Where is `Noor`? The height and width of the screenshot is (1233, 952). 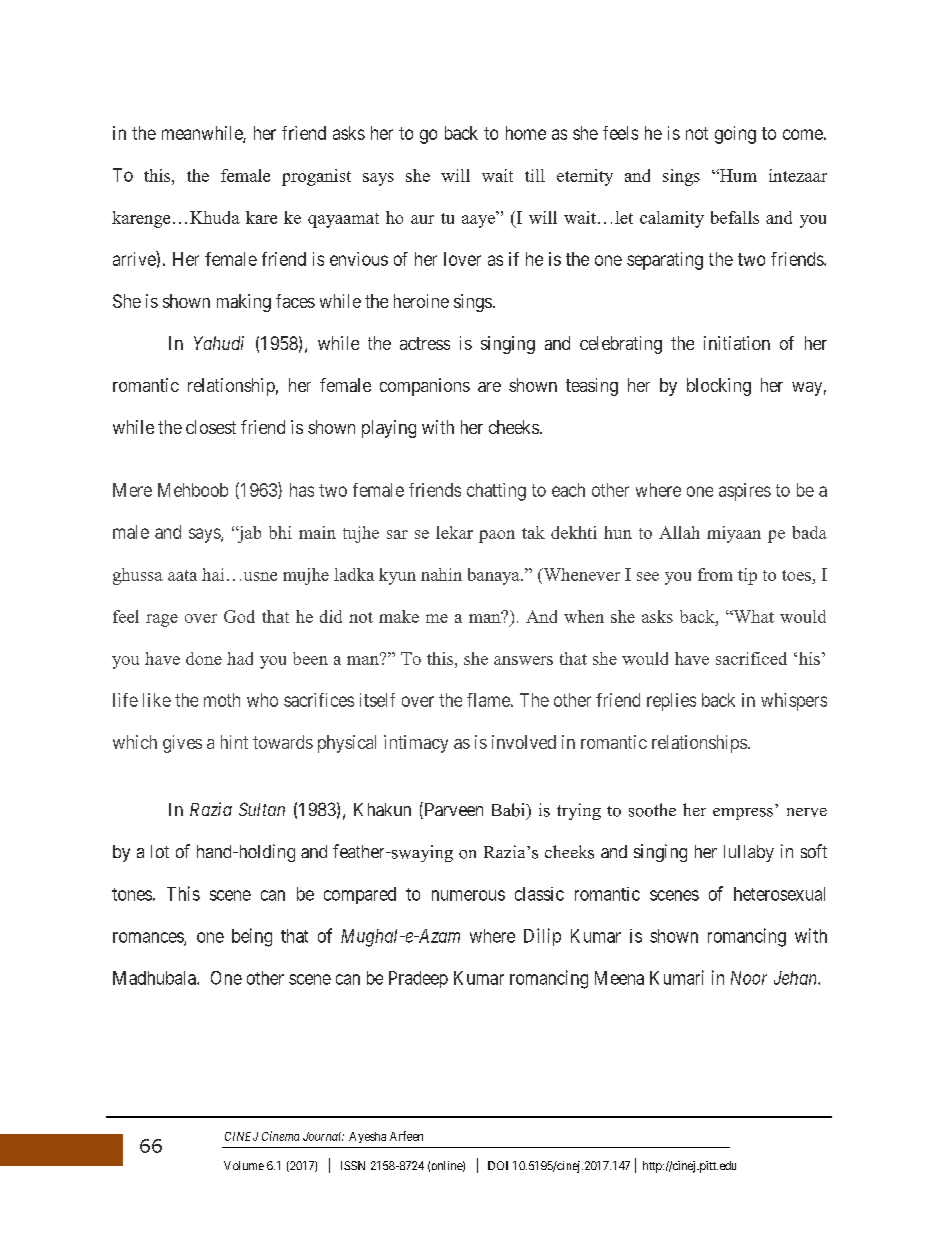 Noor is located at coordinates (749, 978).
